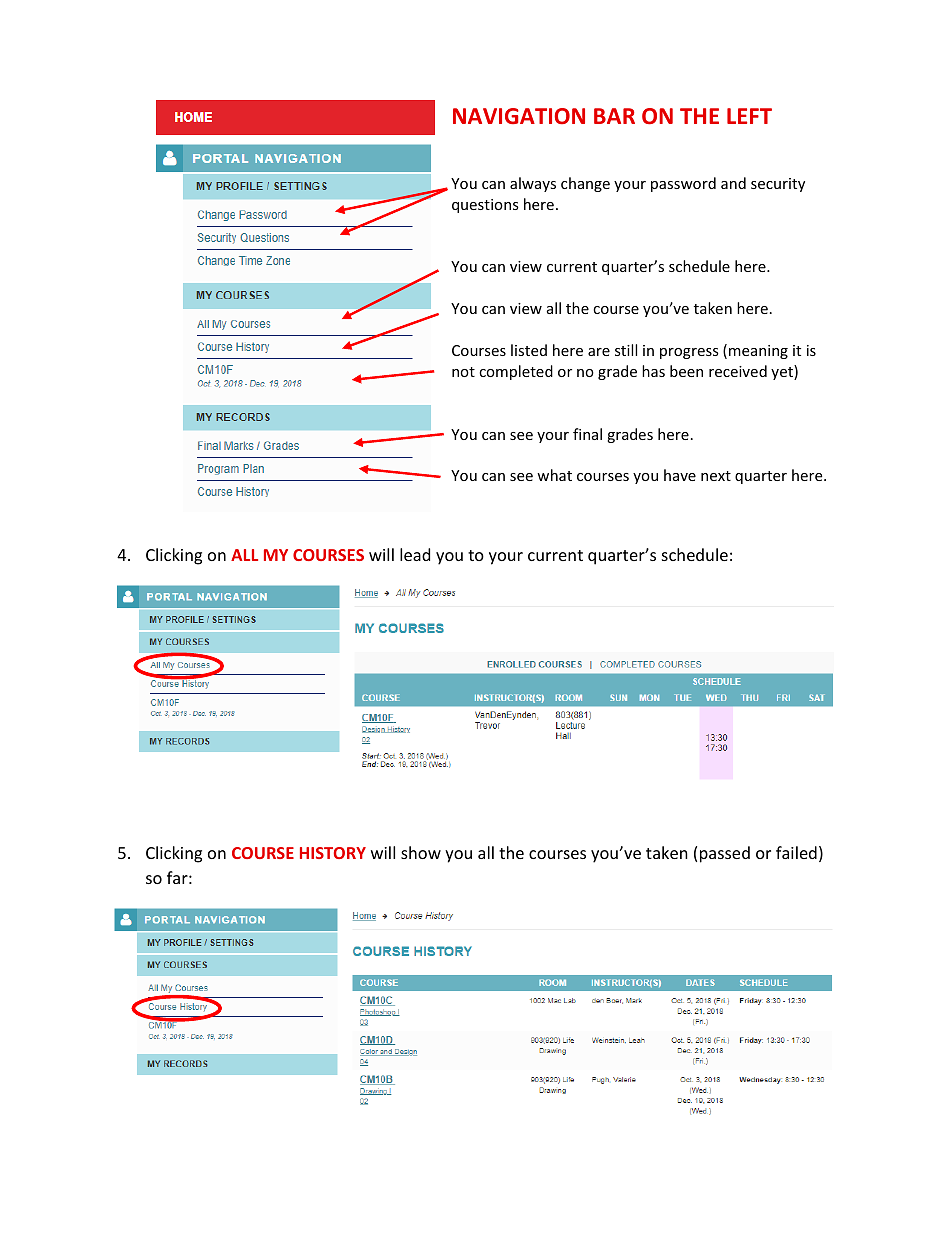 The height and width of the page is (1233, 952). Describe the element at coordinates (485, 206) in the page. I see `questions` at that location.
